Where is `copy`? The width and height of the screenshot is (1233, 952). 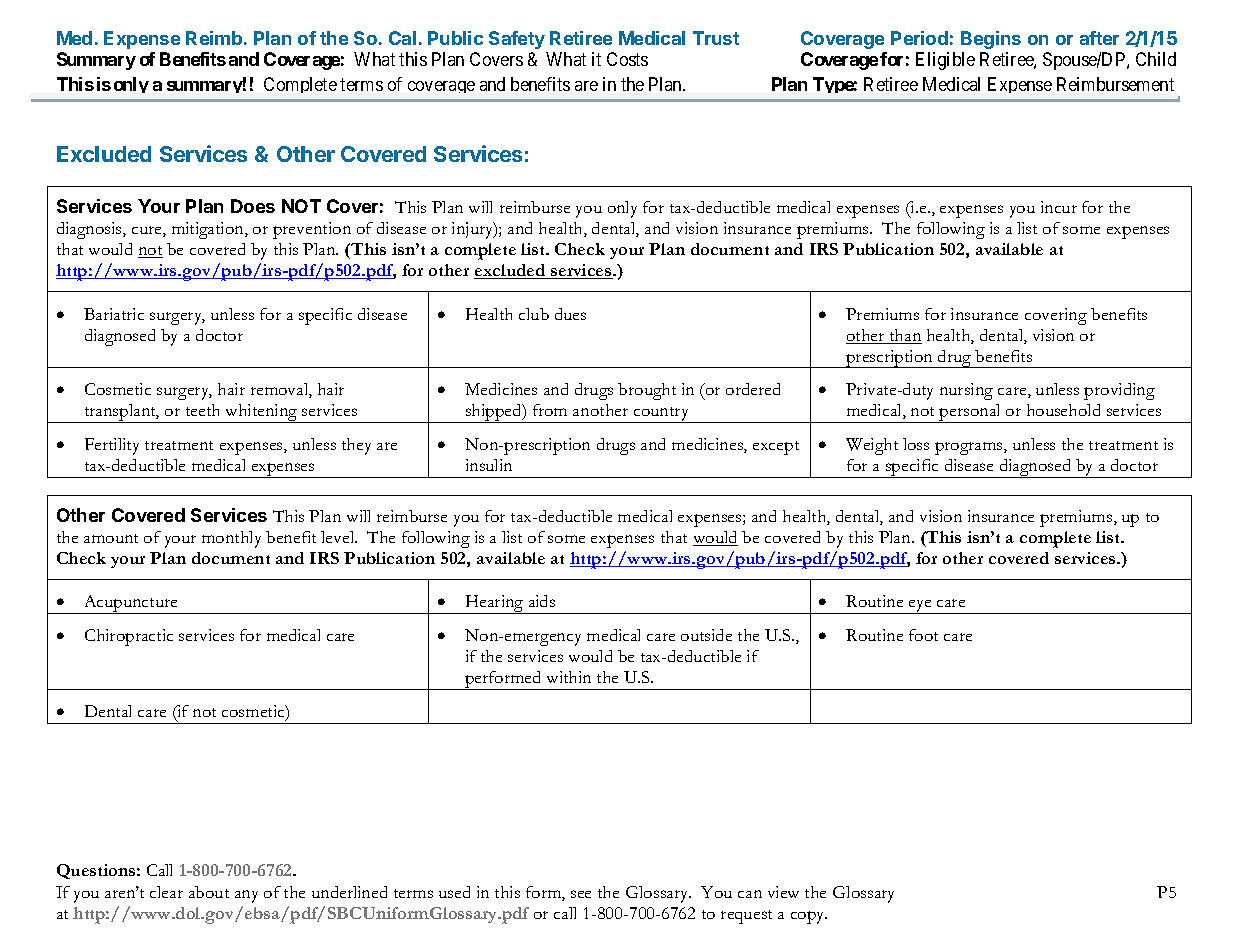
copy is located at coordinates (809, 917).
